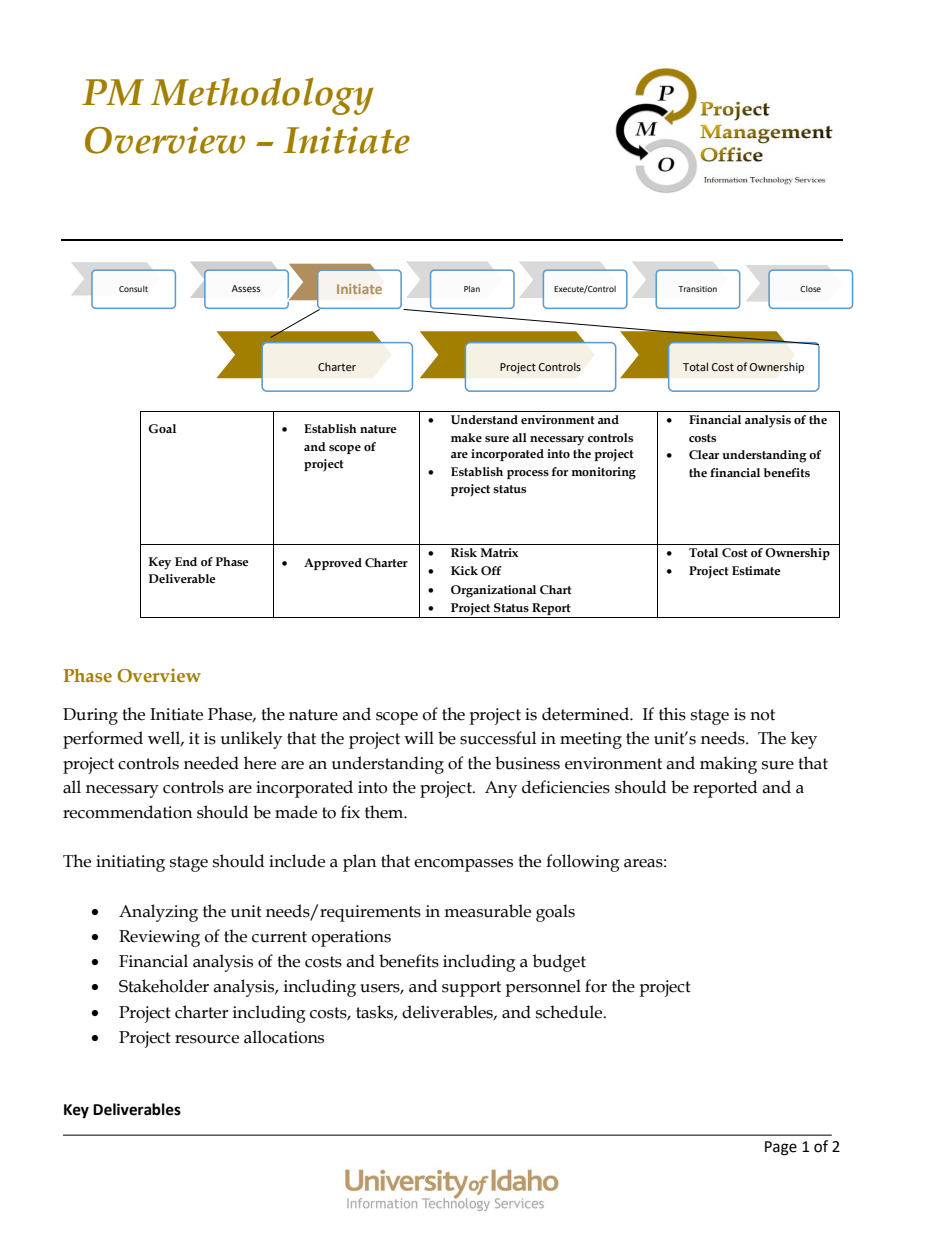 Image resolution: width=952 pixels, height=1233 pixels. I want to click on needed, so click(211, 763).
